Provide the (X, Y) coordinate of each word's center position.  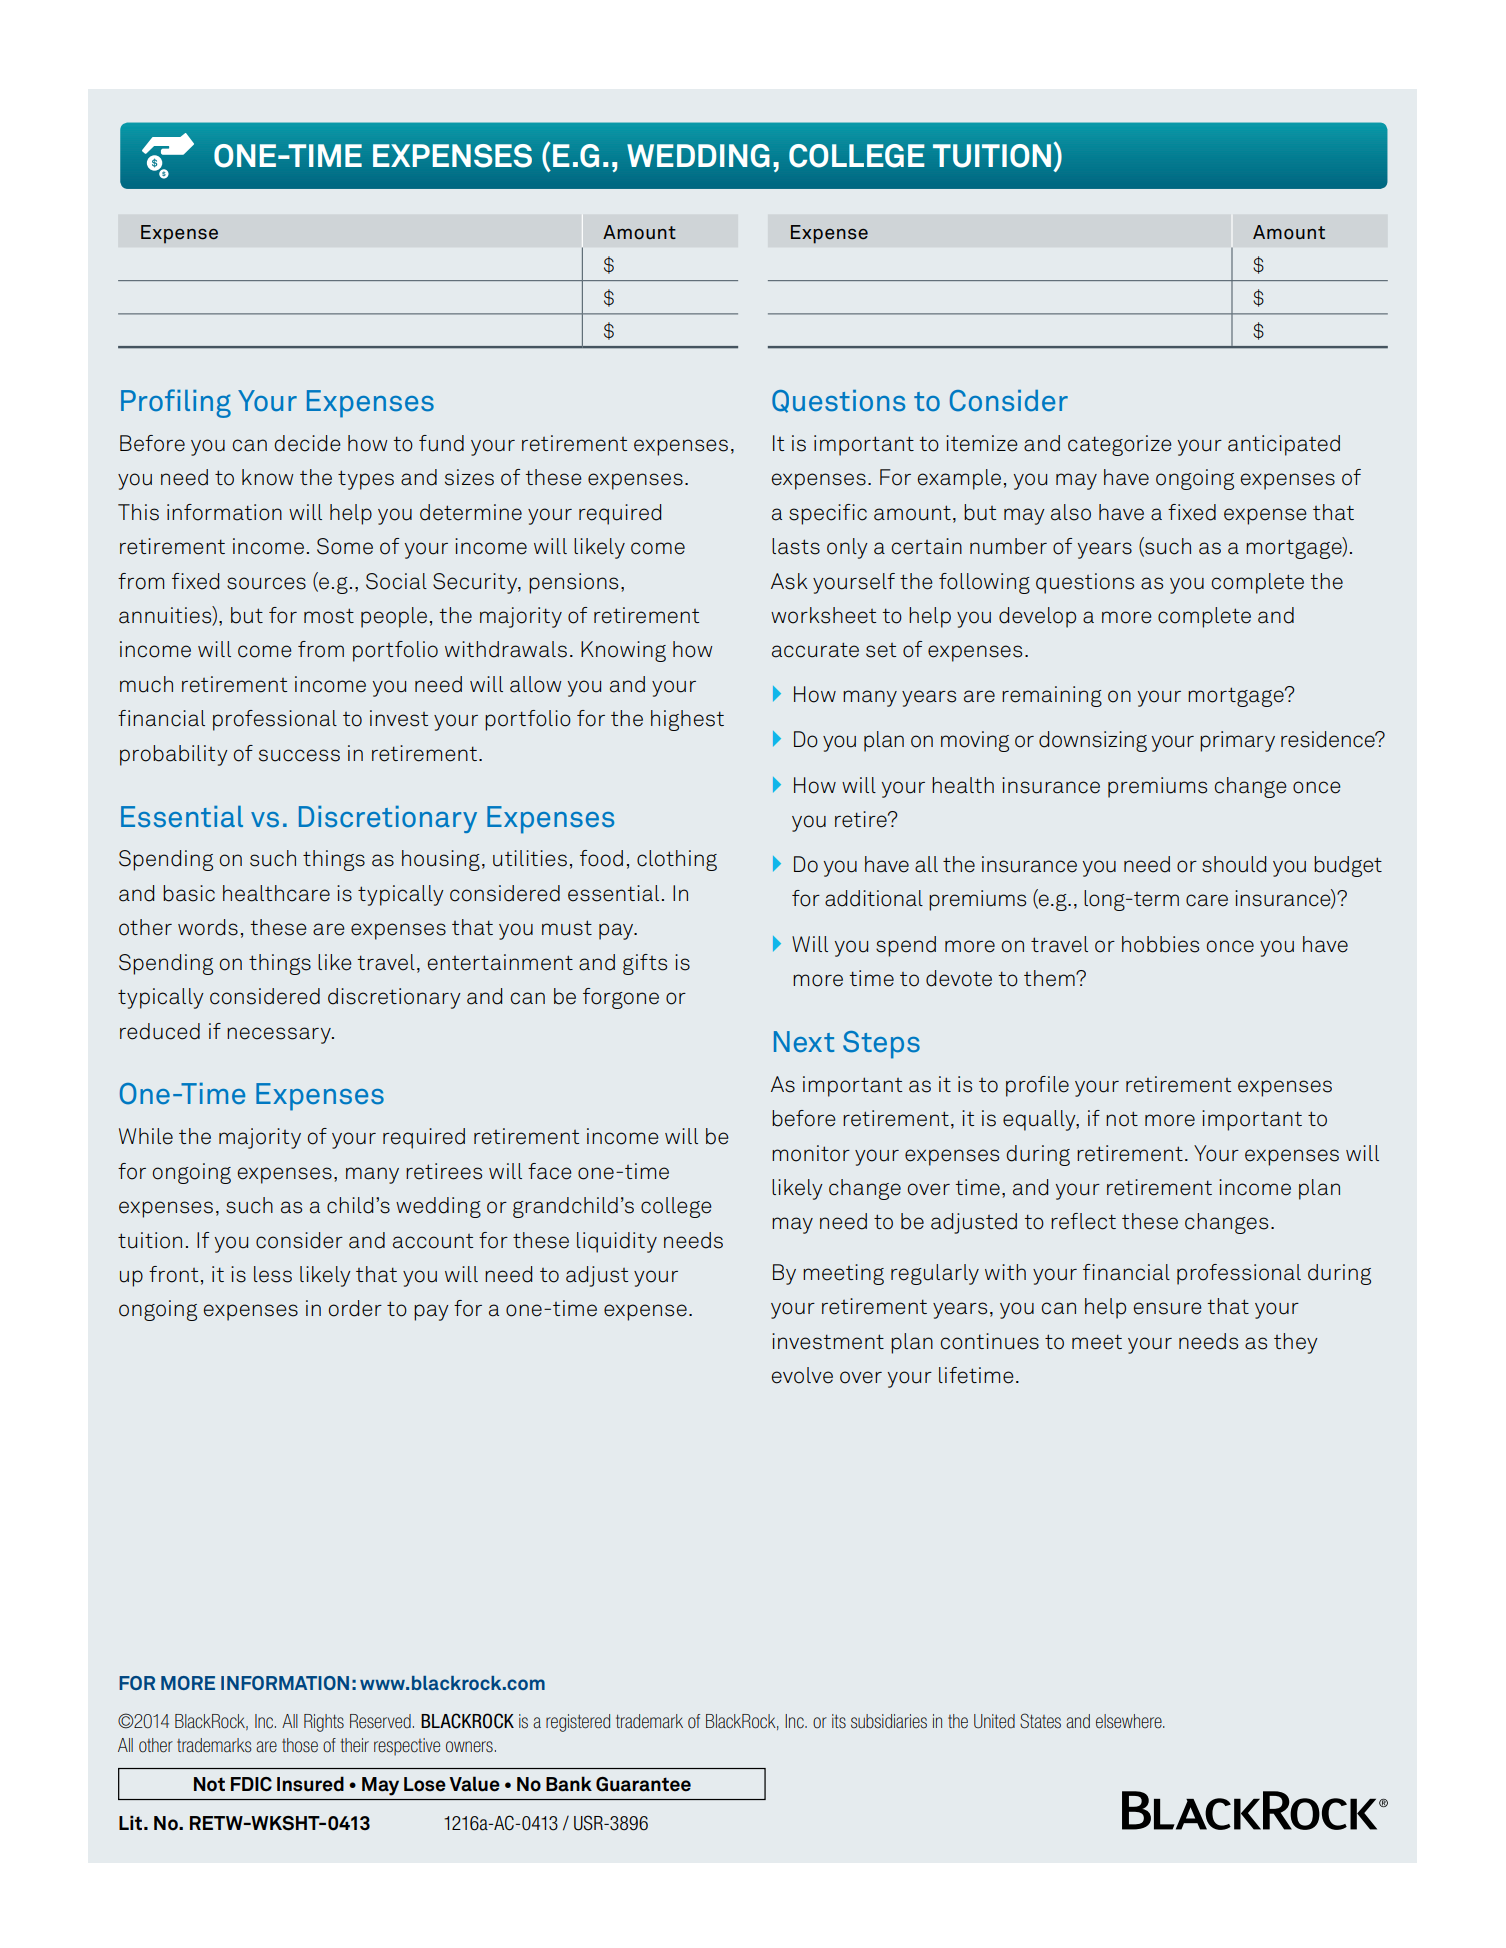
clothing (677, 860)
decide (307, 443)
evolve (802, 1375)
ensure (1168, 1308)
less (273, 1274)
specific (828, 514)
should (1234, 864)
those (300, 1745)
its (839, 1721)
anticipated (1284, 445)
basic (189, 893)
